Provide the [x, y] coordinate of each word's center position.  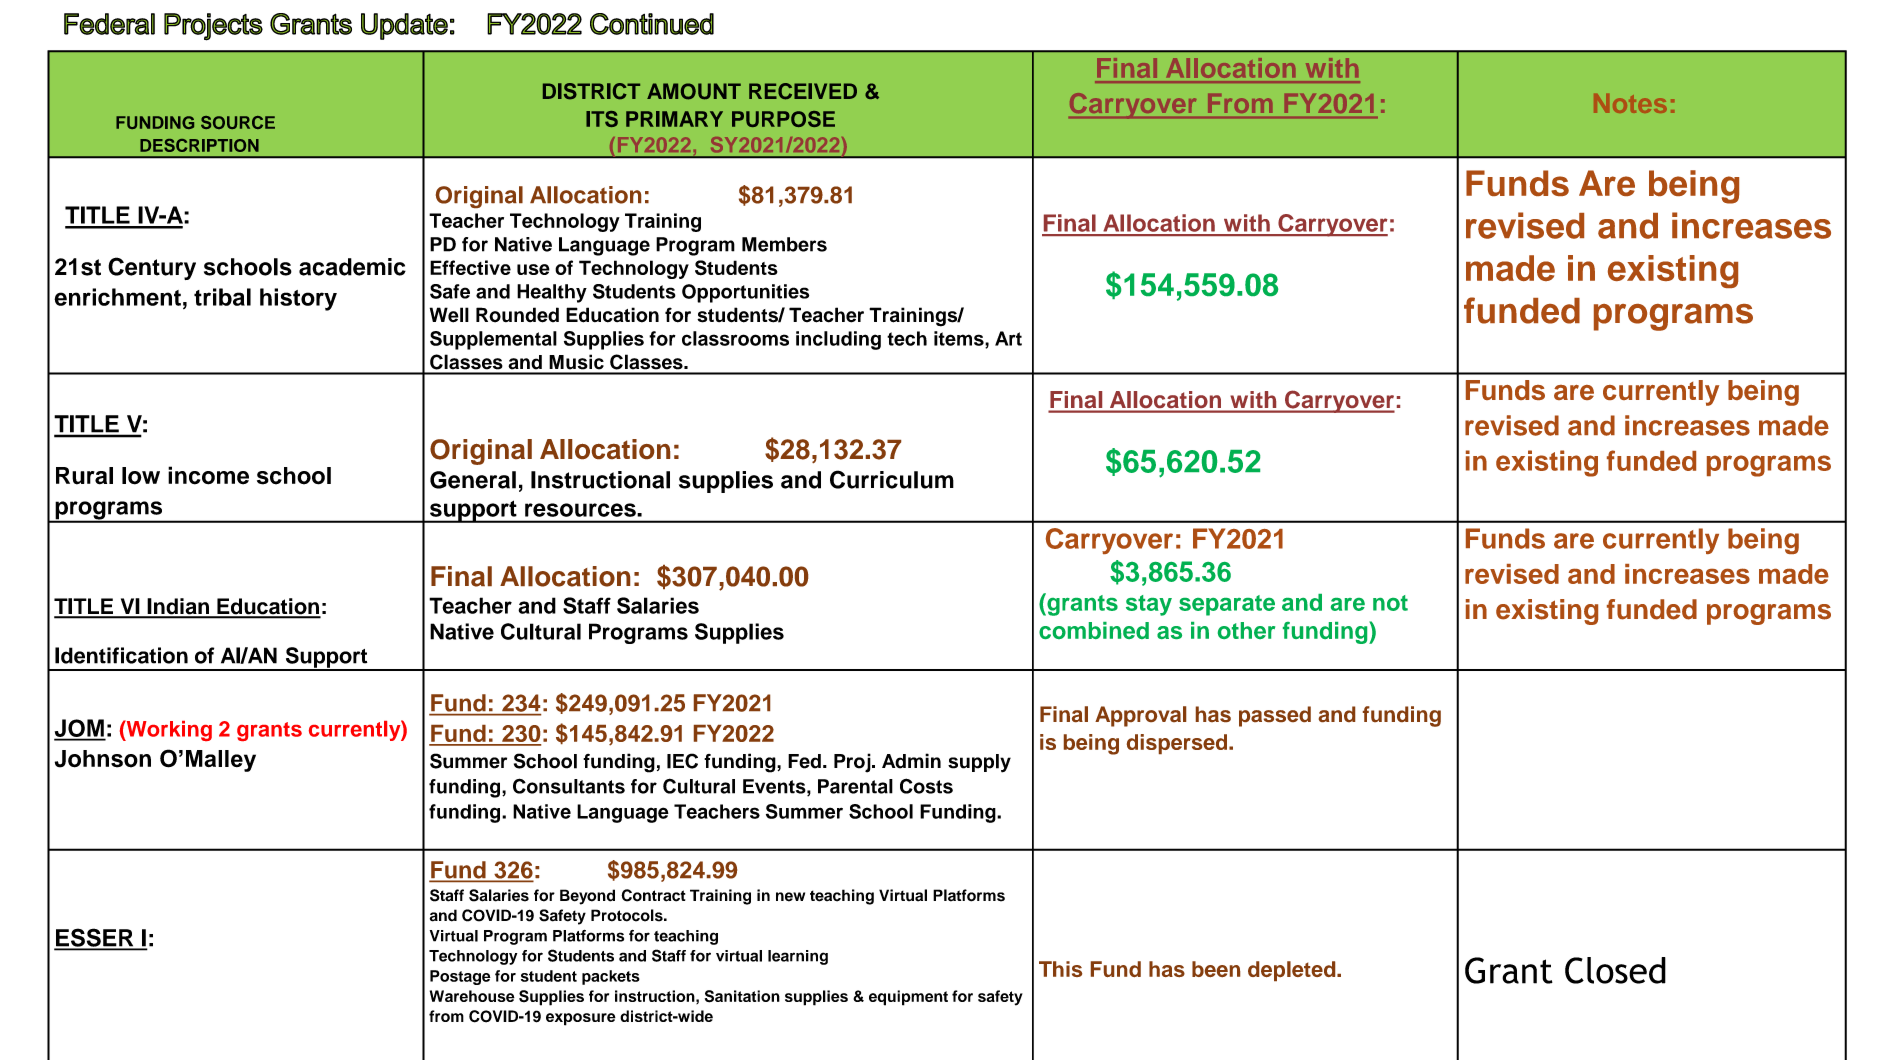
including [838, 340]
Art [1008, 338]
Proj [853, 763]
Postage [460, 977]
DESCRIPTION [199, 145]
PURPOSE [783, 119]
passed [1275, 716]
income [208, 475]
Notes [1630, 103]
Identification [121, 655]
